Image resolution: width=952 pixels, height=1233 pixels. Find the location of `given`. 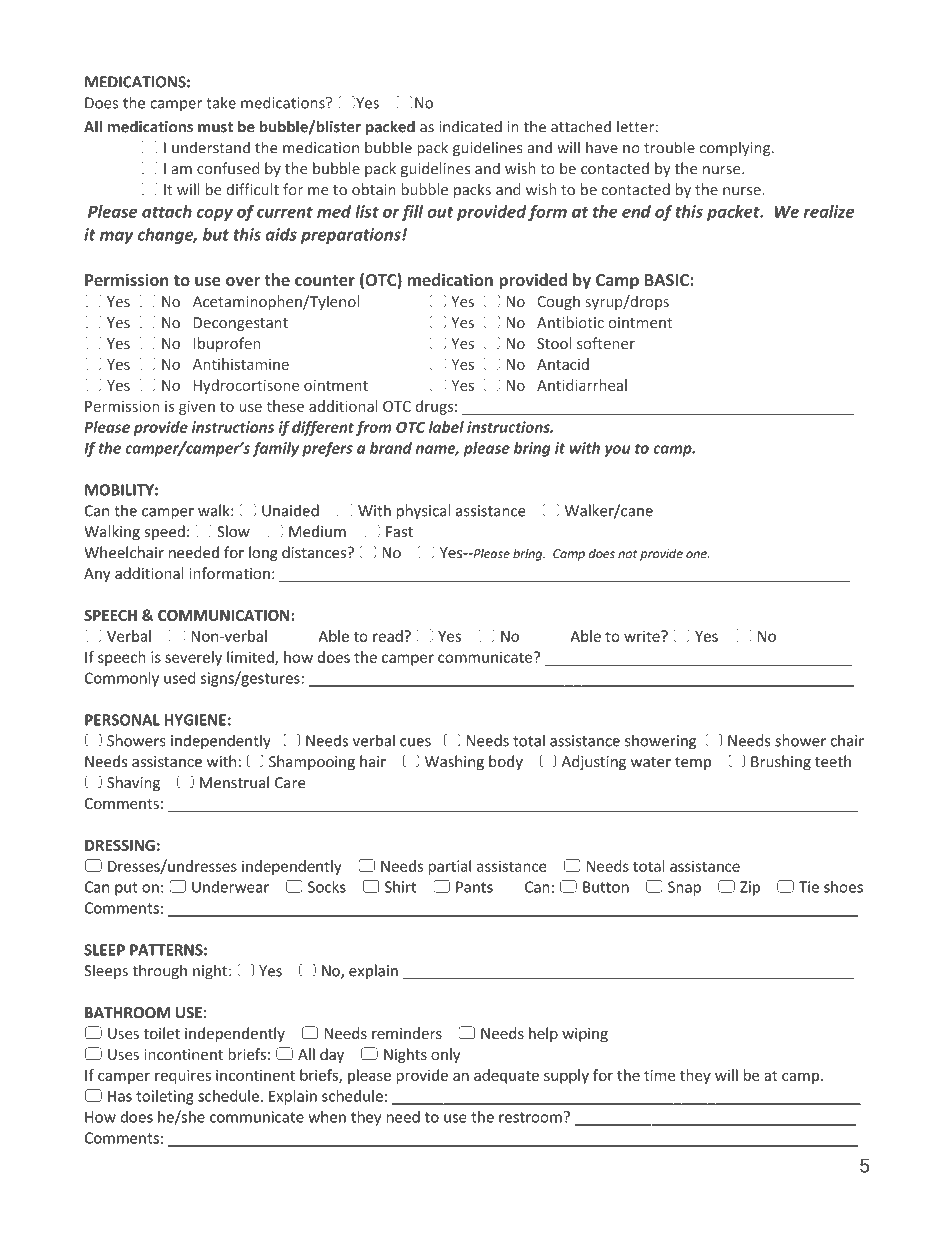

given is located at coordinates (197, 408).
